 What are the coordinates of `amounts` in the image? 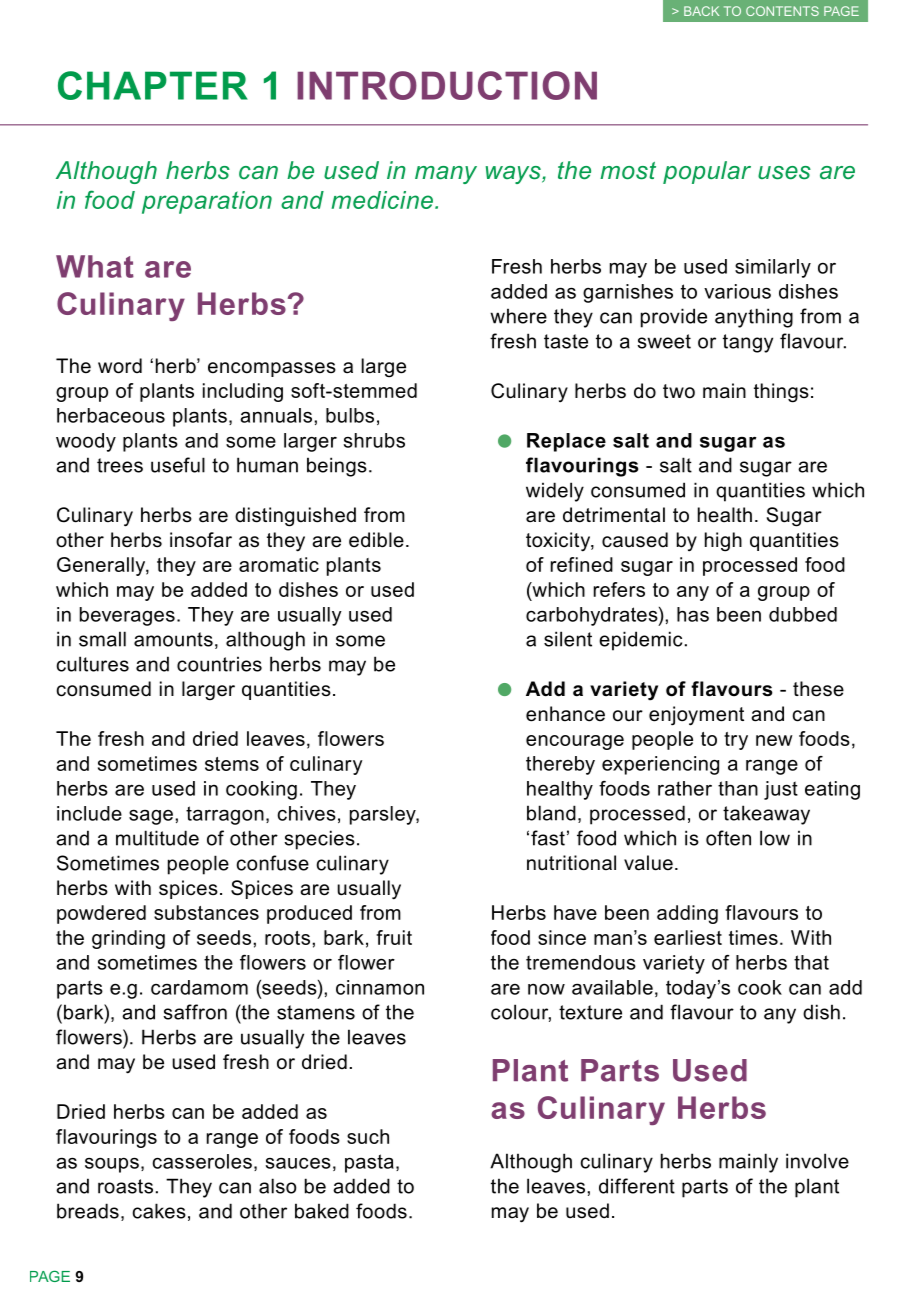 It's located at (173, 639).
